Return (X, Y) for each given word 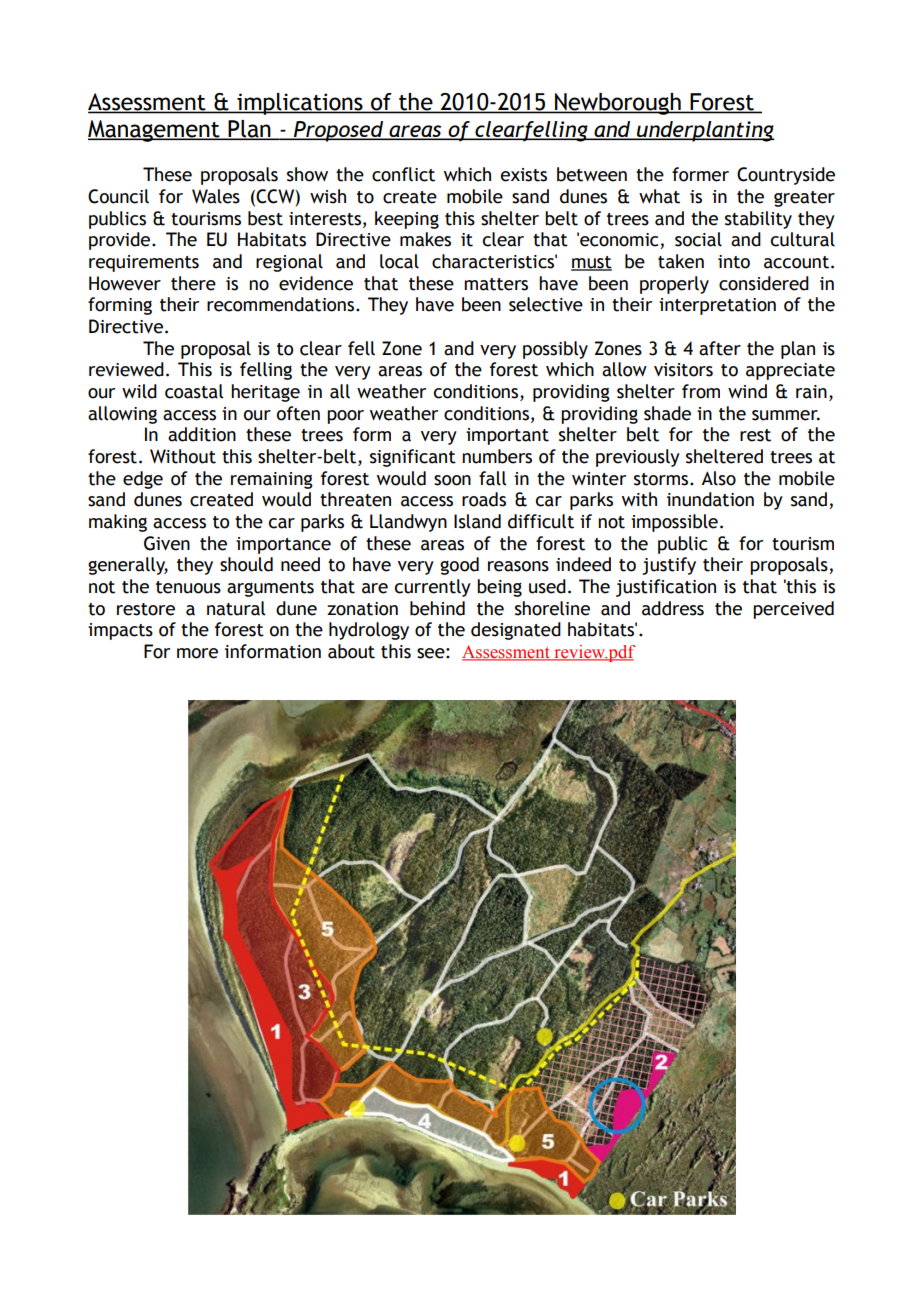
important (507, 436)
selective (546, 304)
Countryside (786, 176)
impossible (674, 523)
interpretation (717, 306)
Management (155, 131)
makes (425, 239)
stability (758, 220)
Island (477, 521)
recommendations (282, 304)
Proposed (339, 131)
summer (786, 415)
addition (202, 434)
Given (167, 543)
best (265, 218)
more (197, 653)
